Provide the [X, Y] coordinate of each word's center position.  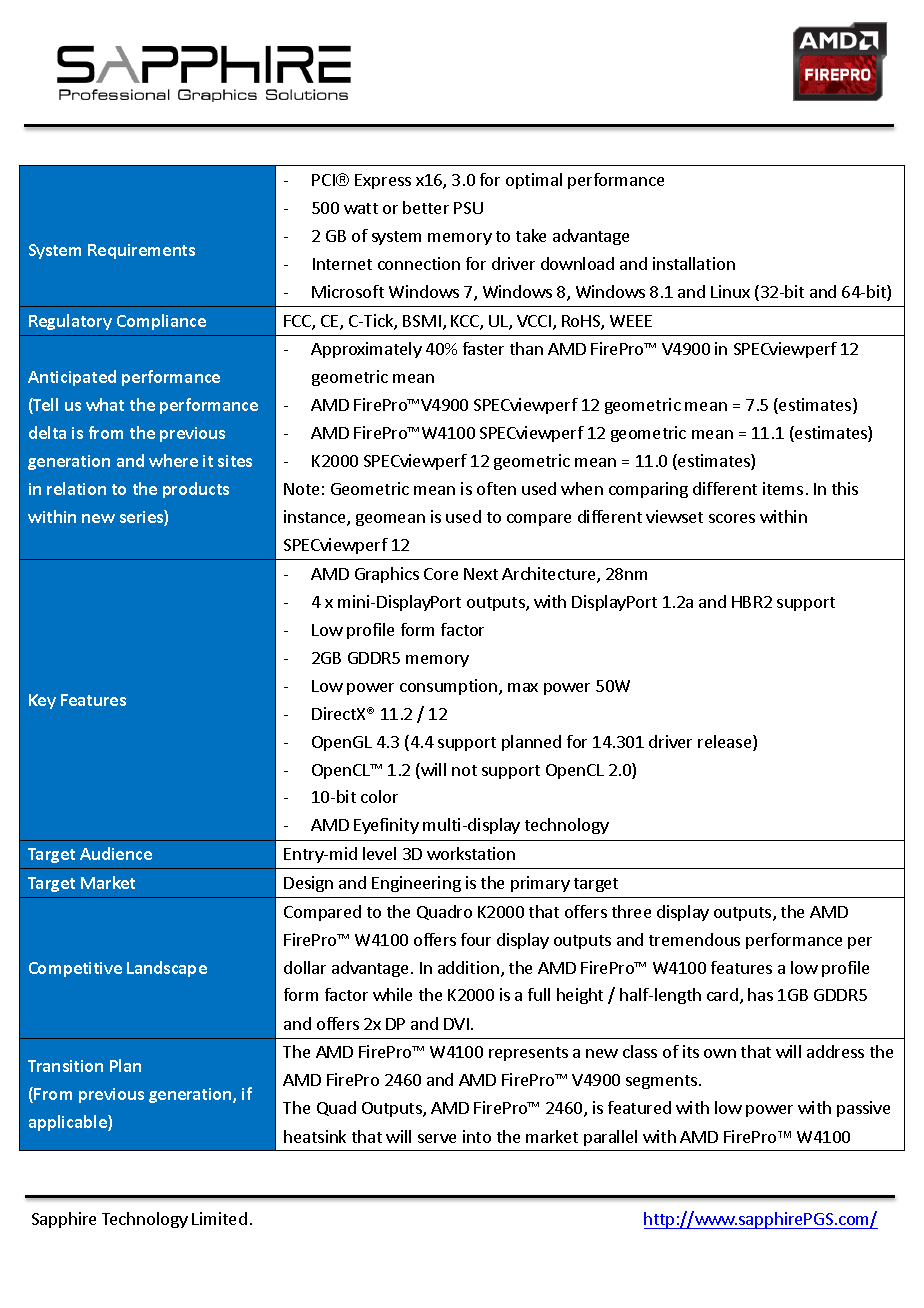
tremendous [694, 939]
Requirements [141, 251]
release [726, 743]
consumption [448, 687]
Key [42, 701]
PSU [468, 208]
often [496, 488]
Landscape [167, 969]
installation [694, 263]
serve [437, 1138]
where [173, 460]
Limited [219, 1218]
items [783, 488]
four [476, 939]
